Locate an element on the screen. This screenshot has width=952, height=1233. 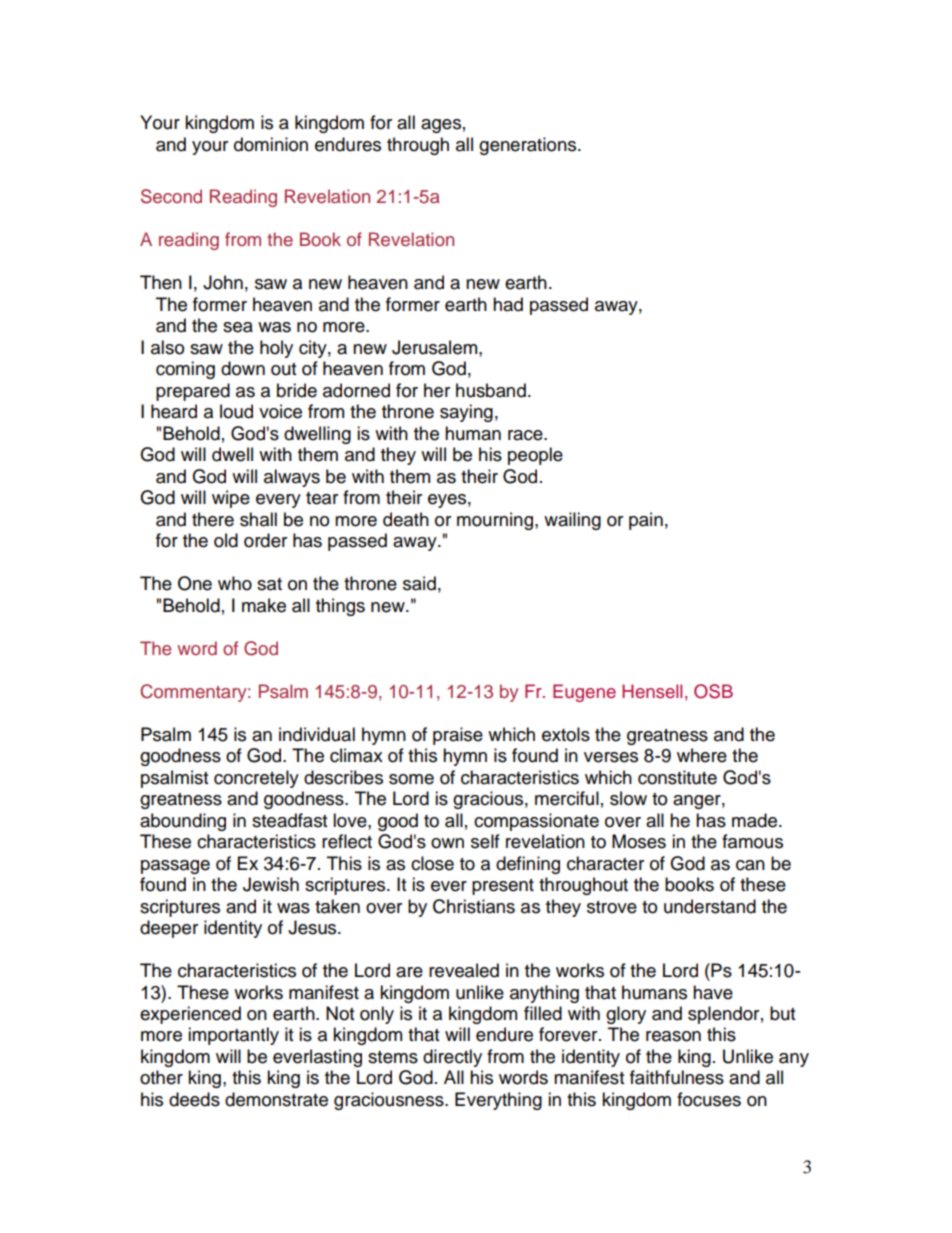
generations is located at coordinates (529, 146).
